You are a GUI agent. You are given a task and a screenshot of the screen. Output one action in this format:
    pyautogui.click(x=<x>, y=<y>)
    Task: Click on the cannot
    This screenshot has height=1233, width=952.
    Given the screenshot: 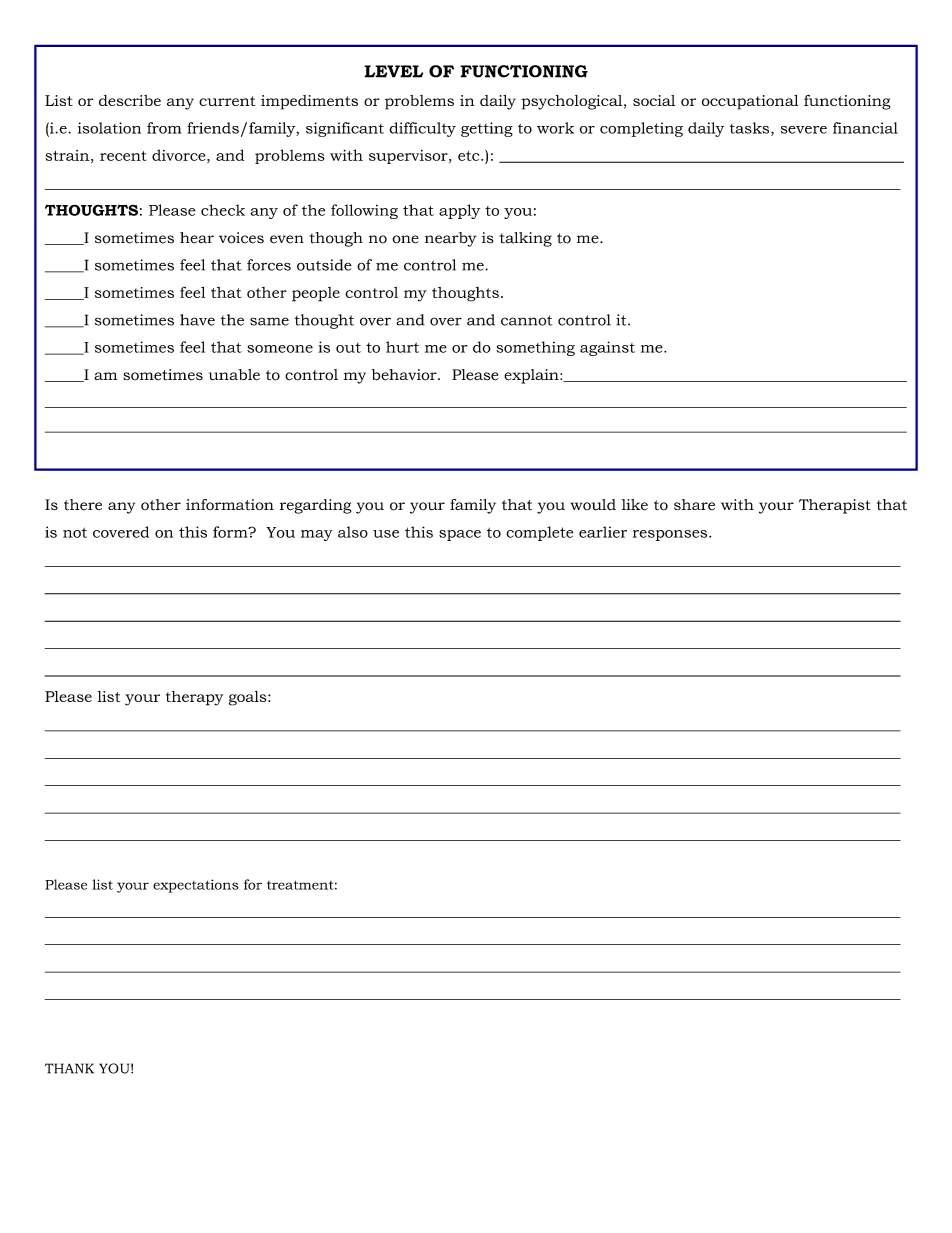 What is the action you would take?
    pyautogui.click(x=526, y=320)
